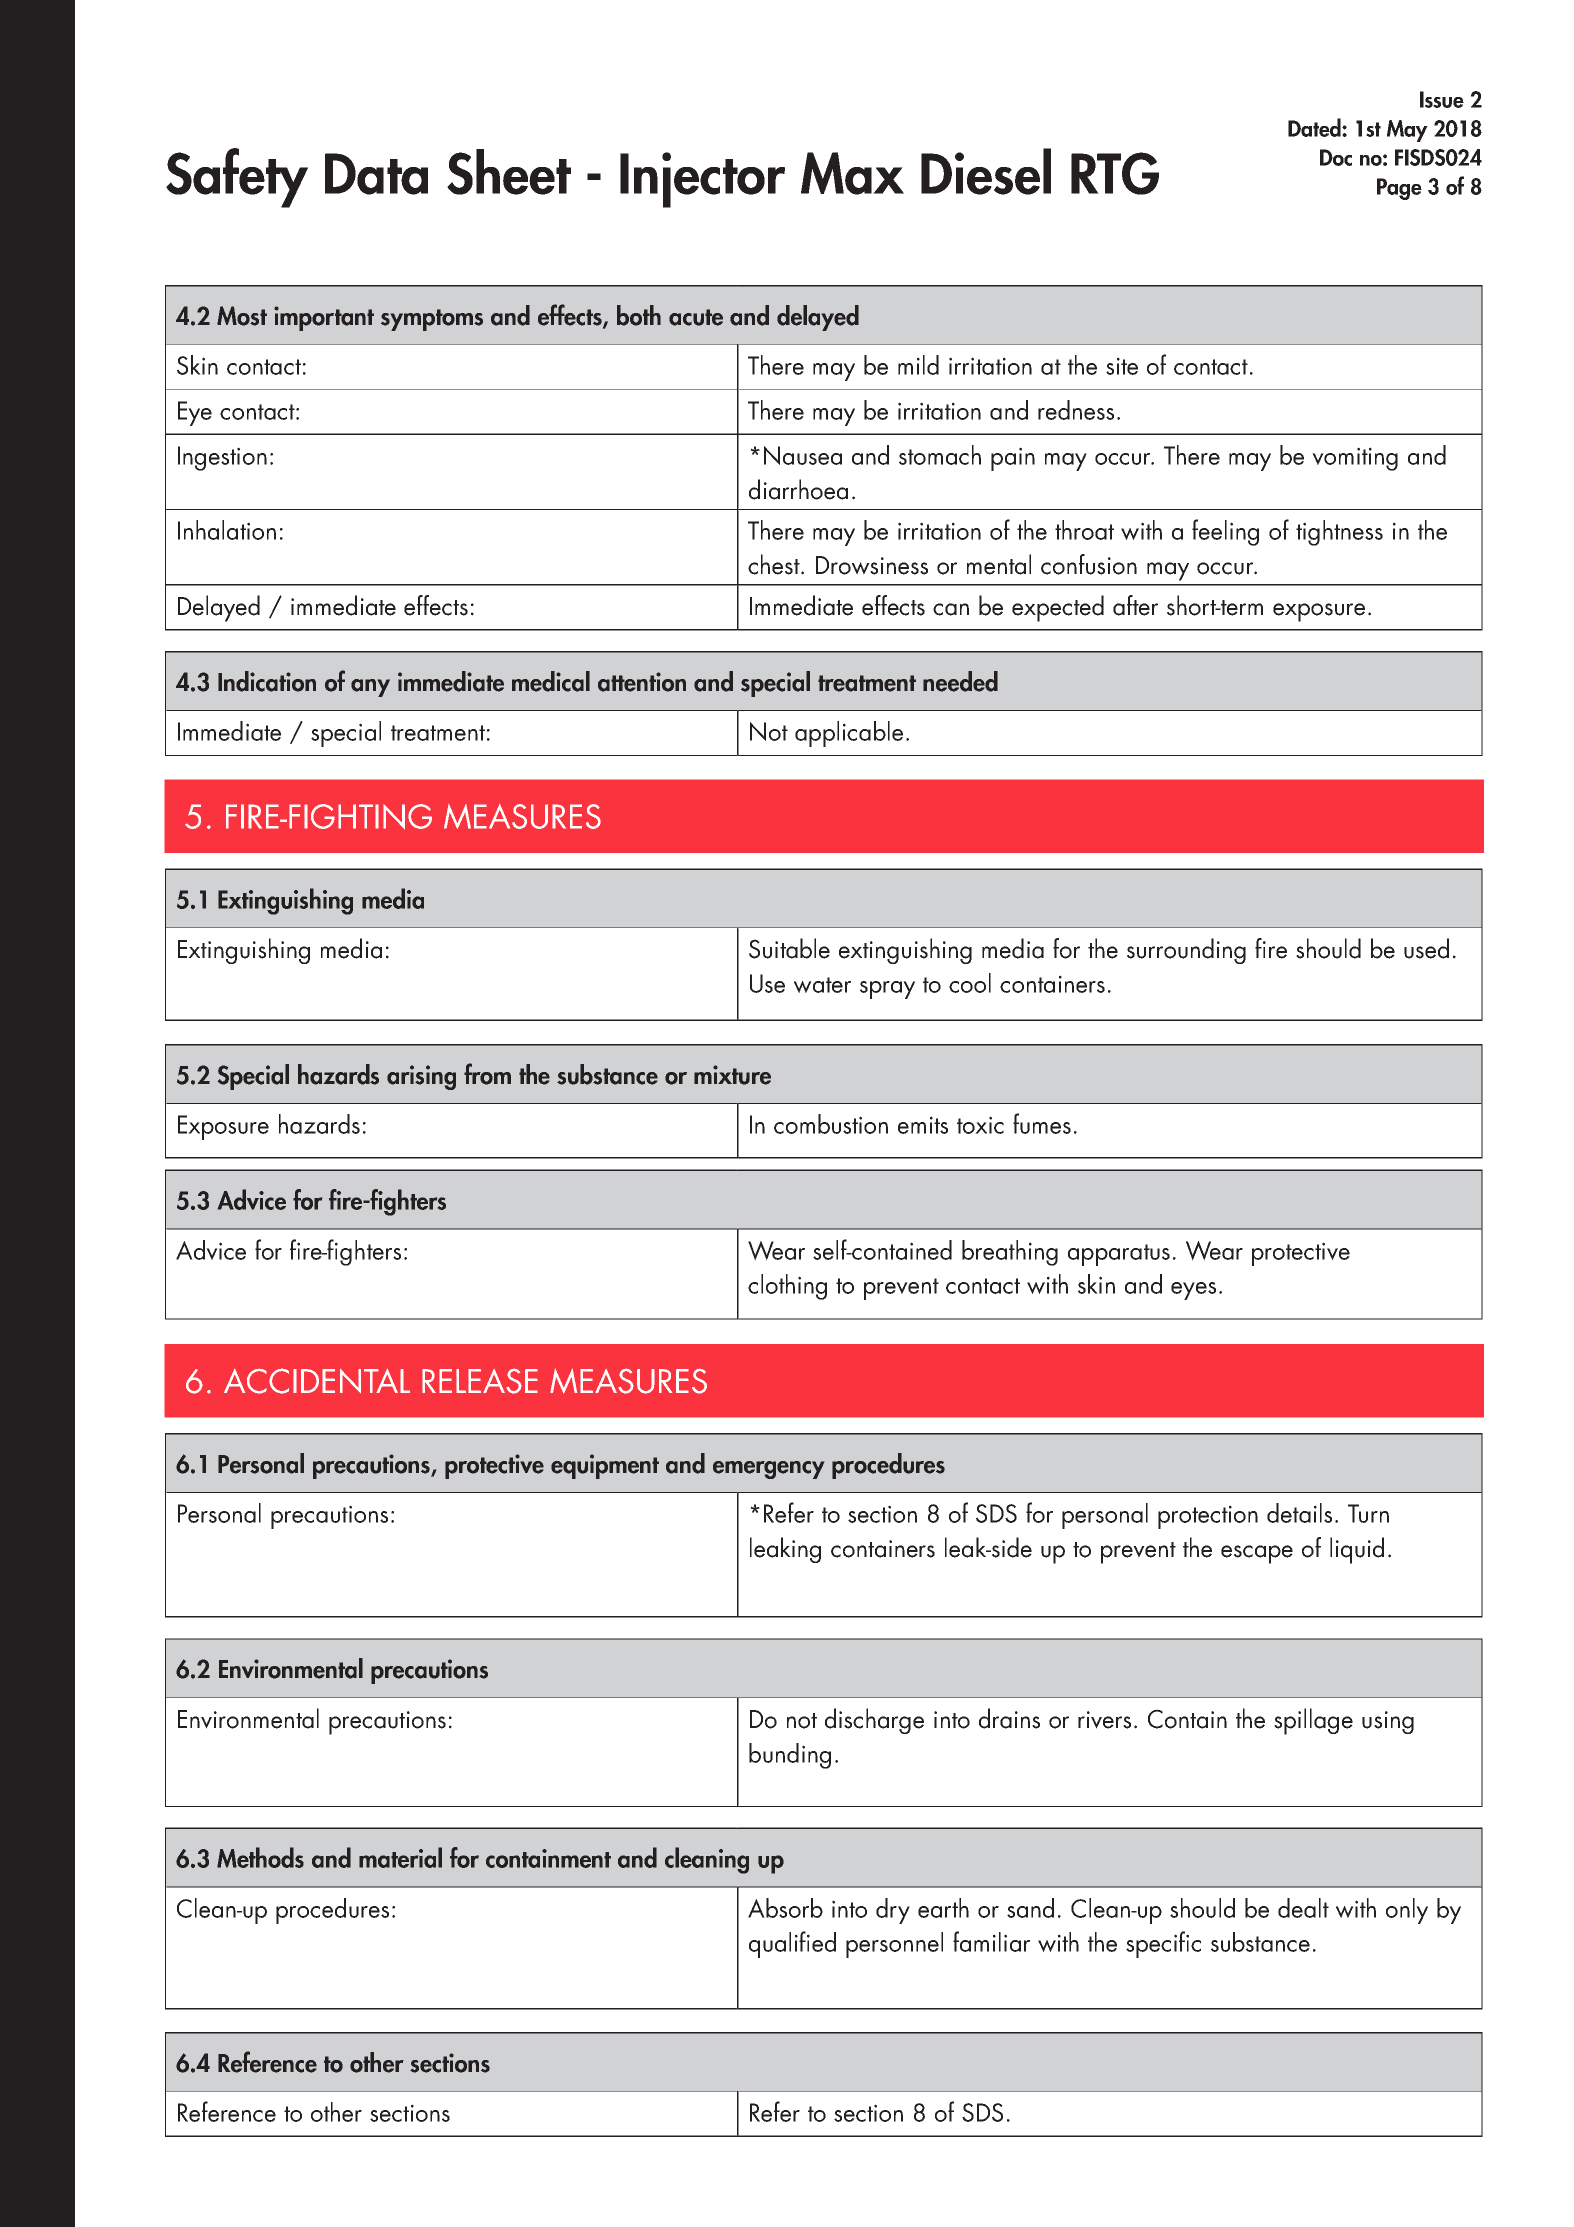  What do you see at coordinates (822, 985) in the image?
I see `water` at bounding box center [822, 985].
